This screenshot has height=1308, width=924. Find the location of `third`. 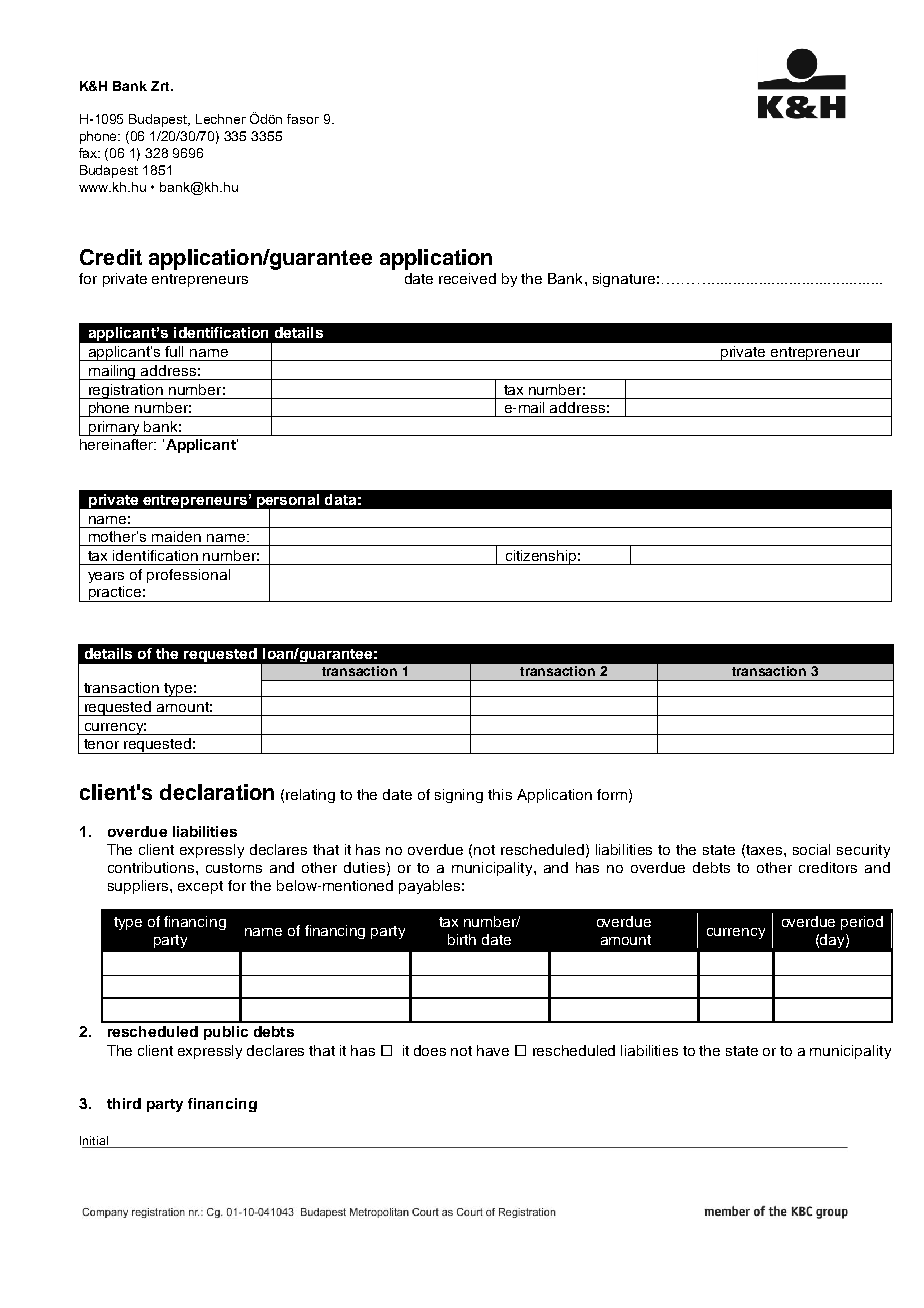

third is located at coordinates (124, 1103).
